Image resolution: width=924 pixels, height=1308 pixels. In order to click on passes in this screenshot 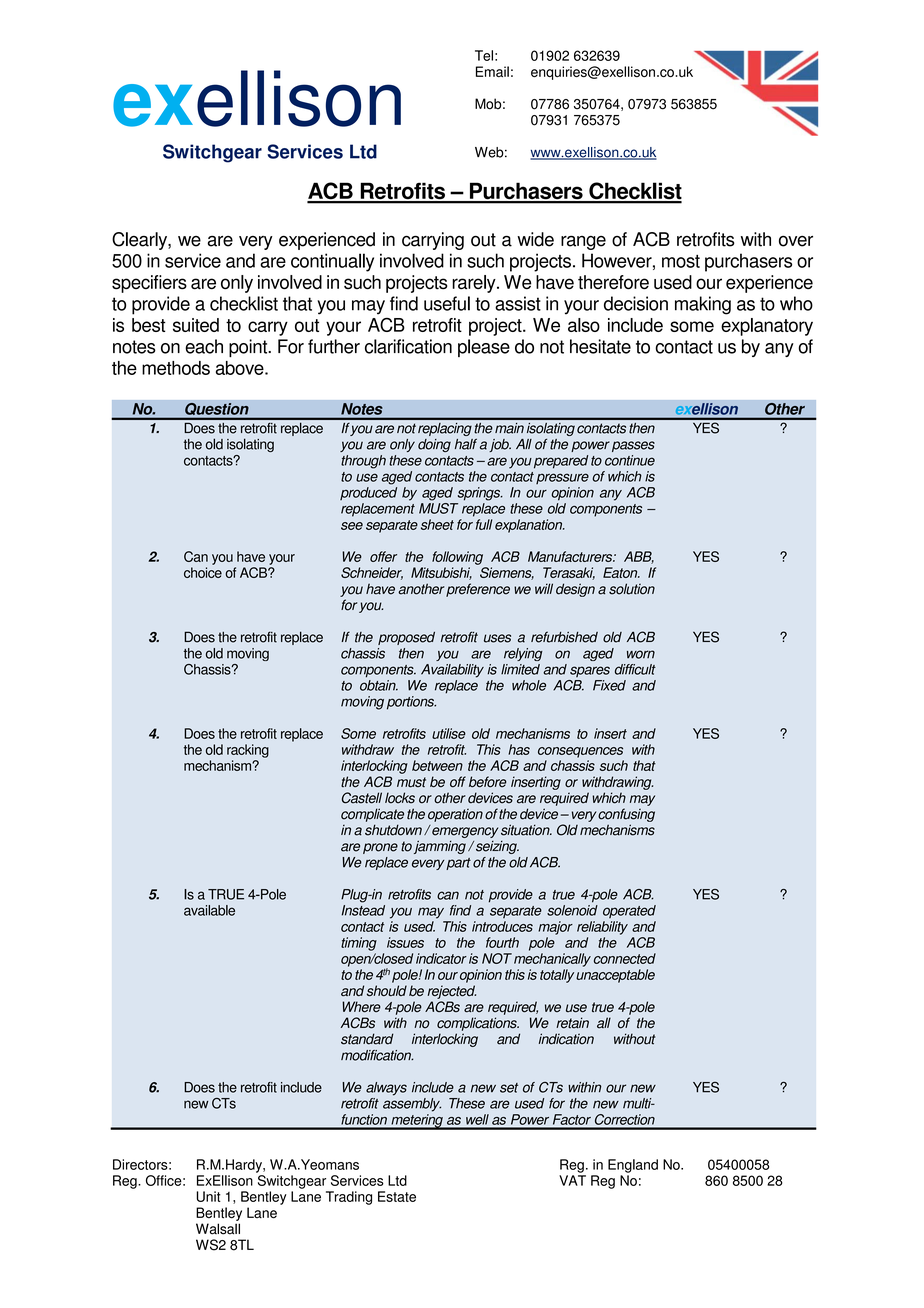, I will do `click(633, 446)`.
